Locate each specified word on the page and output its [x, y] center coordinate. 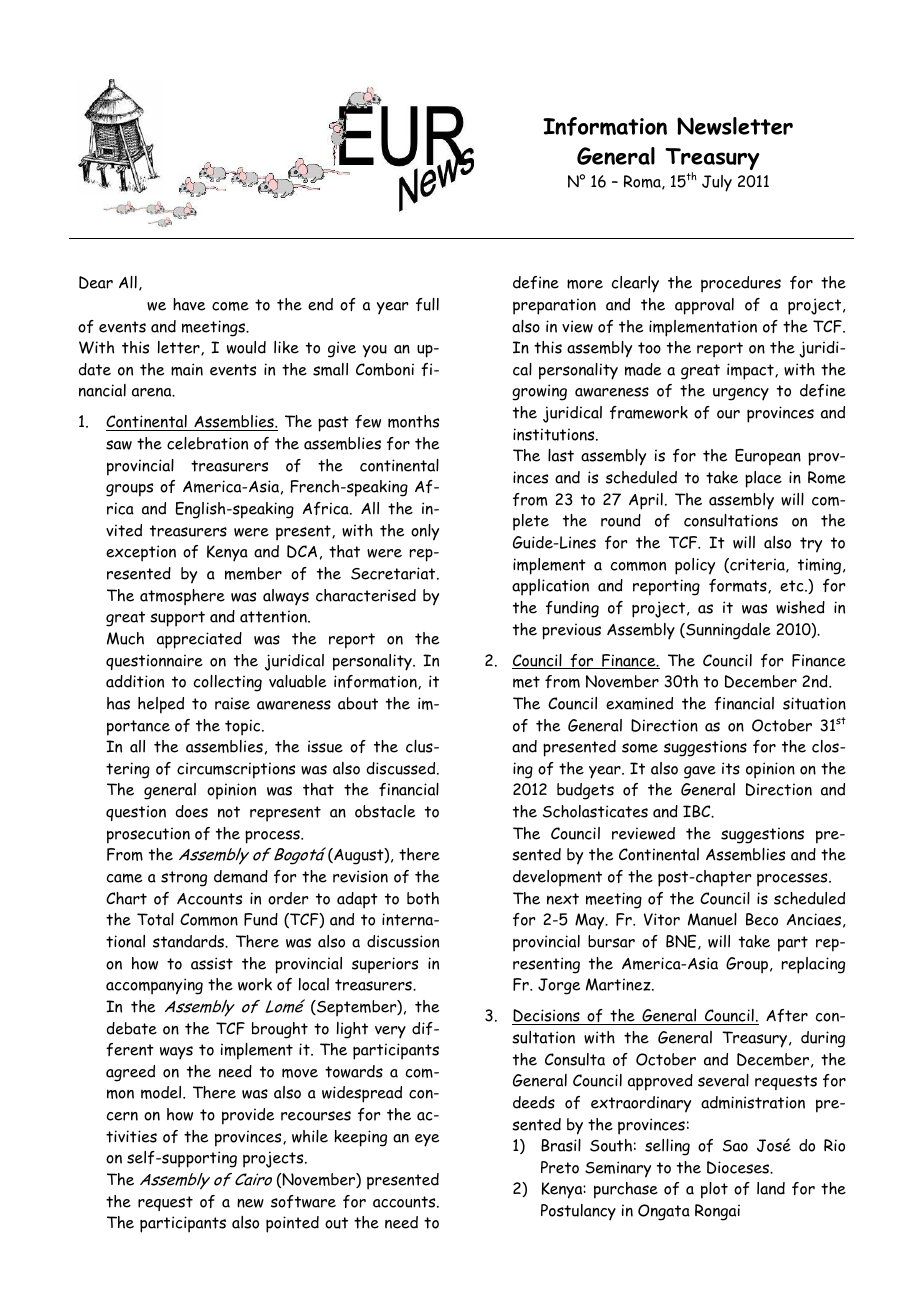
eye [427, 1140]
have [189, 304]
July [717, 183]
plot [714, 1190]
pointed [292, 1224]
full [427, 304]
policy [695, 566]
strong [184, 879]
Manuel [712, 919]
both [423, 898]
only [425, 532]
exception [141, 553]
